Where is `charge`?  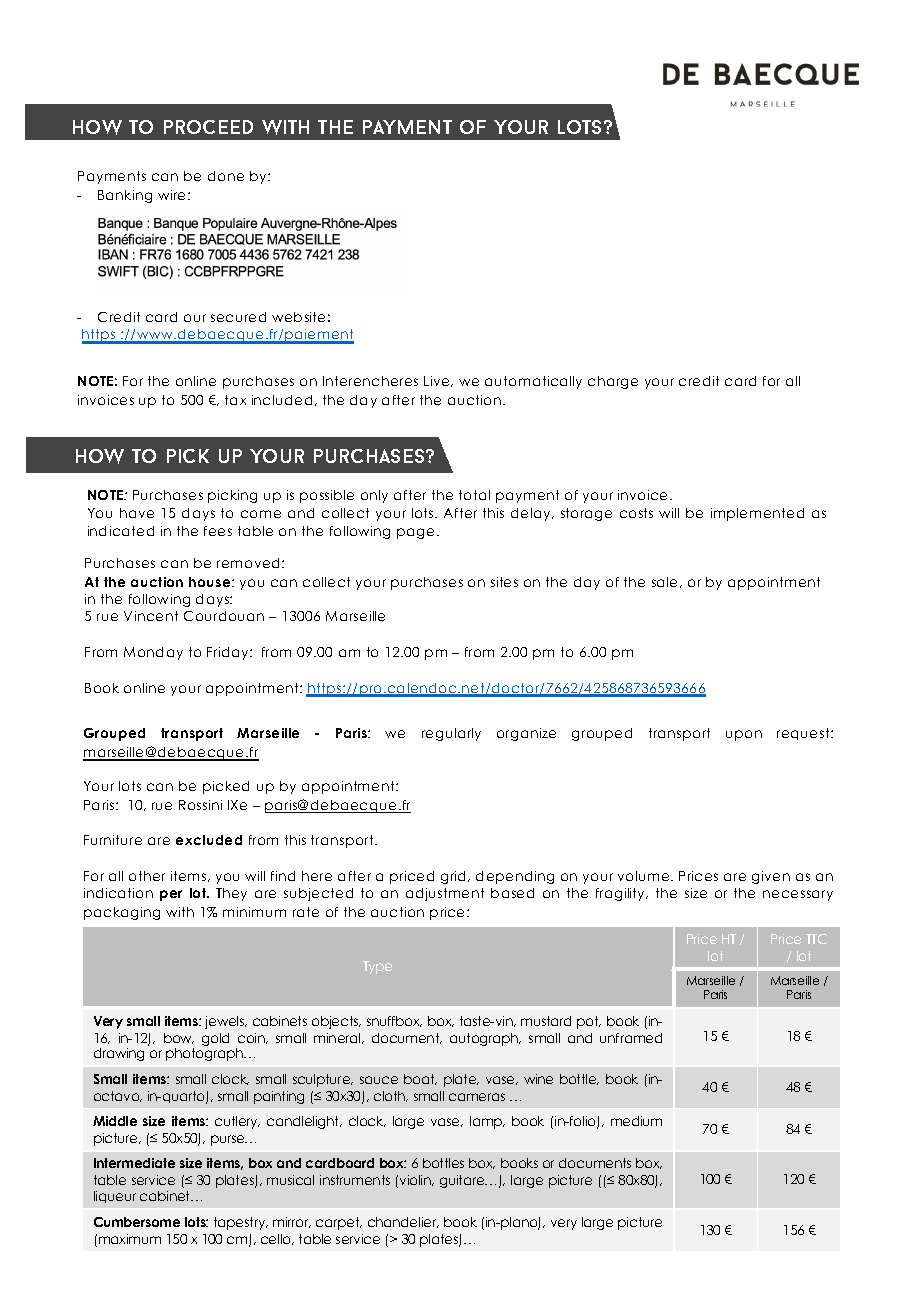 charge is located at coordinates (613, 382).
